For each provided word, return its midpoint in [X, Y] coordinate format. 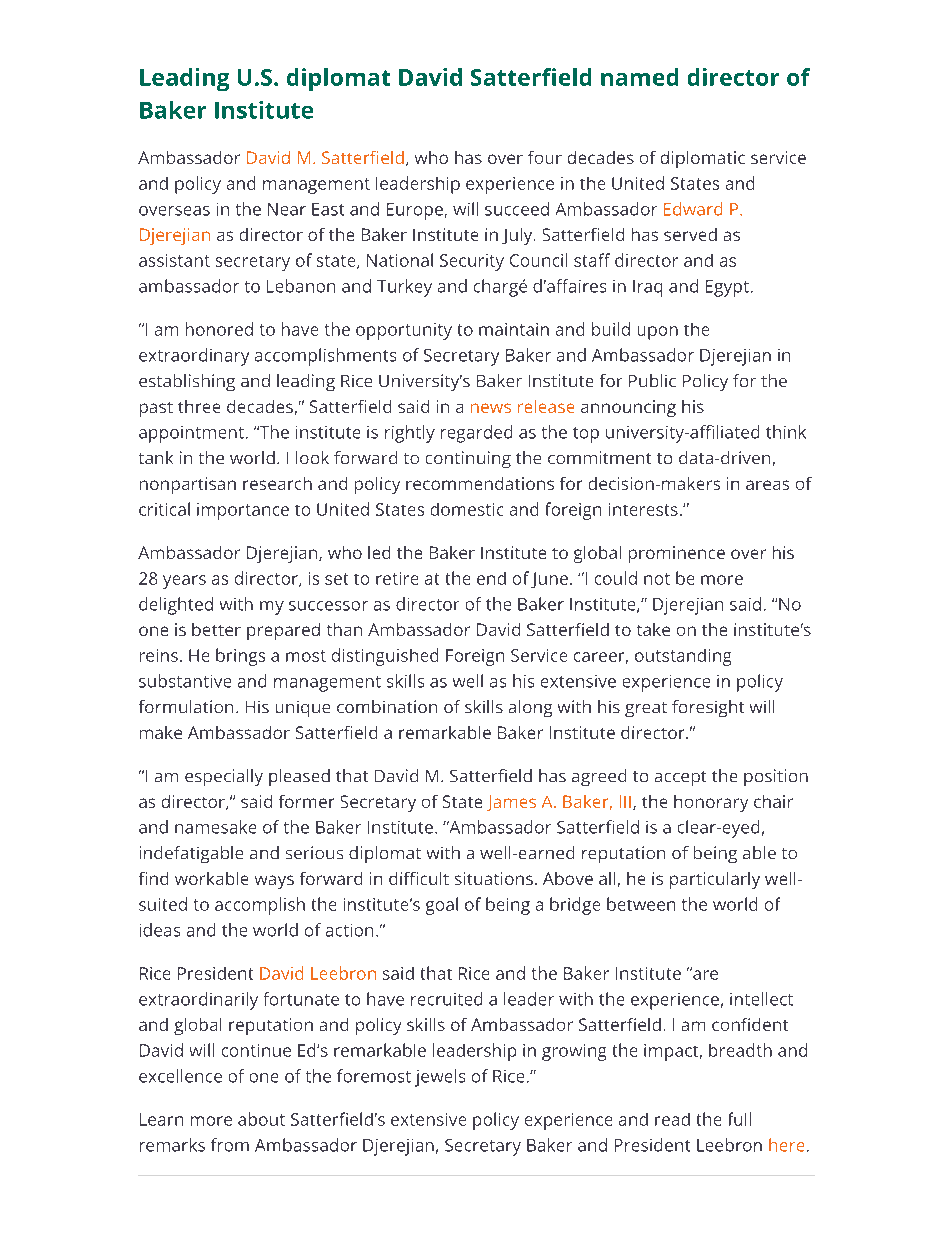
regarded [476, 434]
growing [574, 1052]
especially [224, 777]
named [639, 77]
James [511, 803]
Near [287, 209]
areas [767, 485]
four [545, 157]
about [261, 1119]
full [740, 1119]
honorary [711, 803]
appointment [191, 434]
